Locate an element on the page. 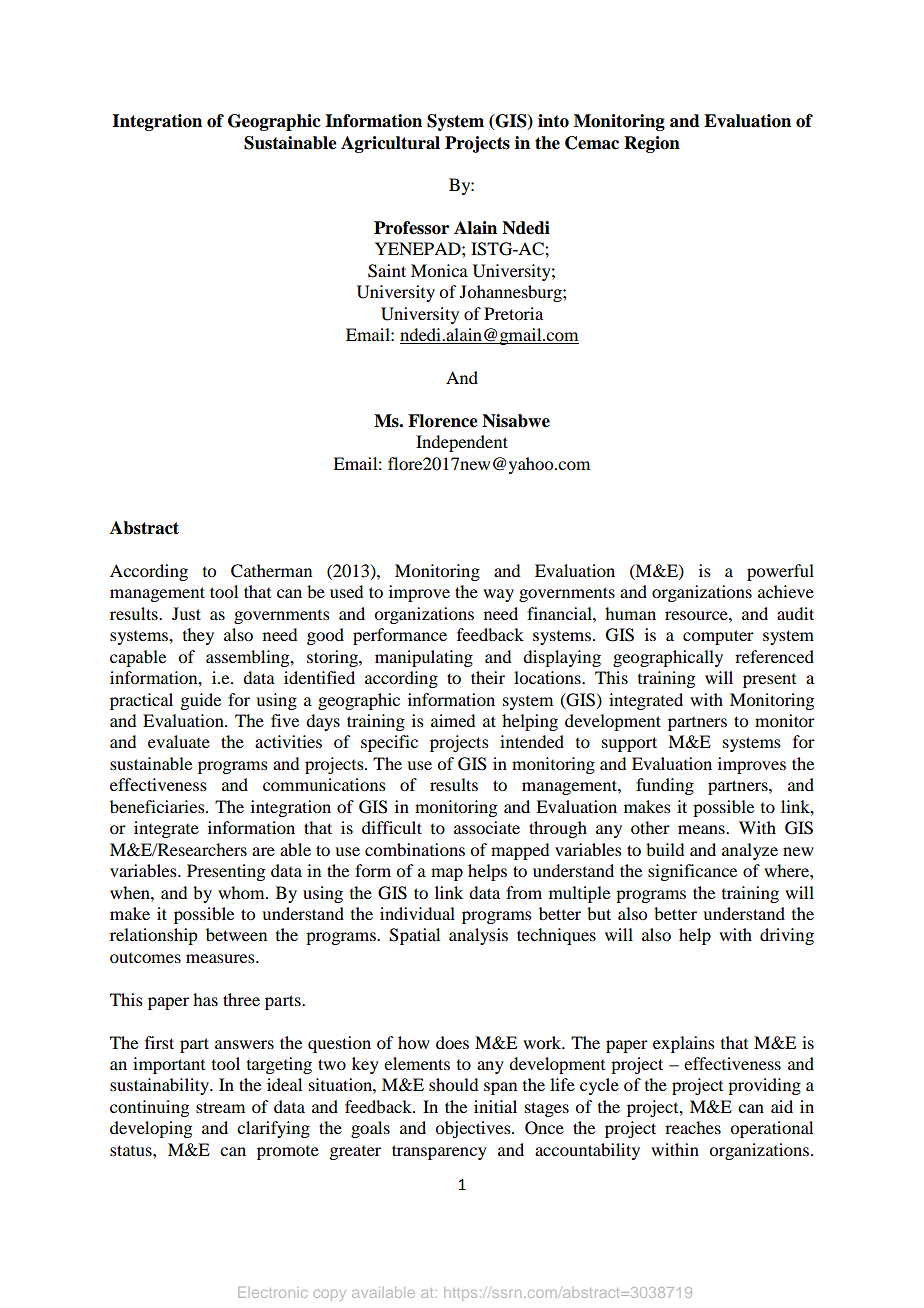 This image has width=924, height=1308. powerful is located at coordinates (780, 572).
